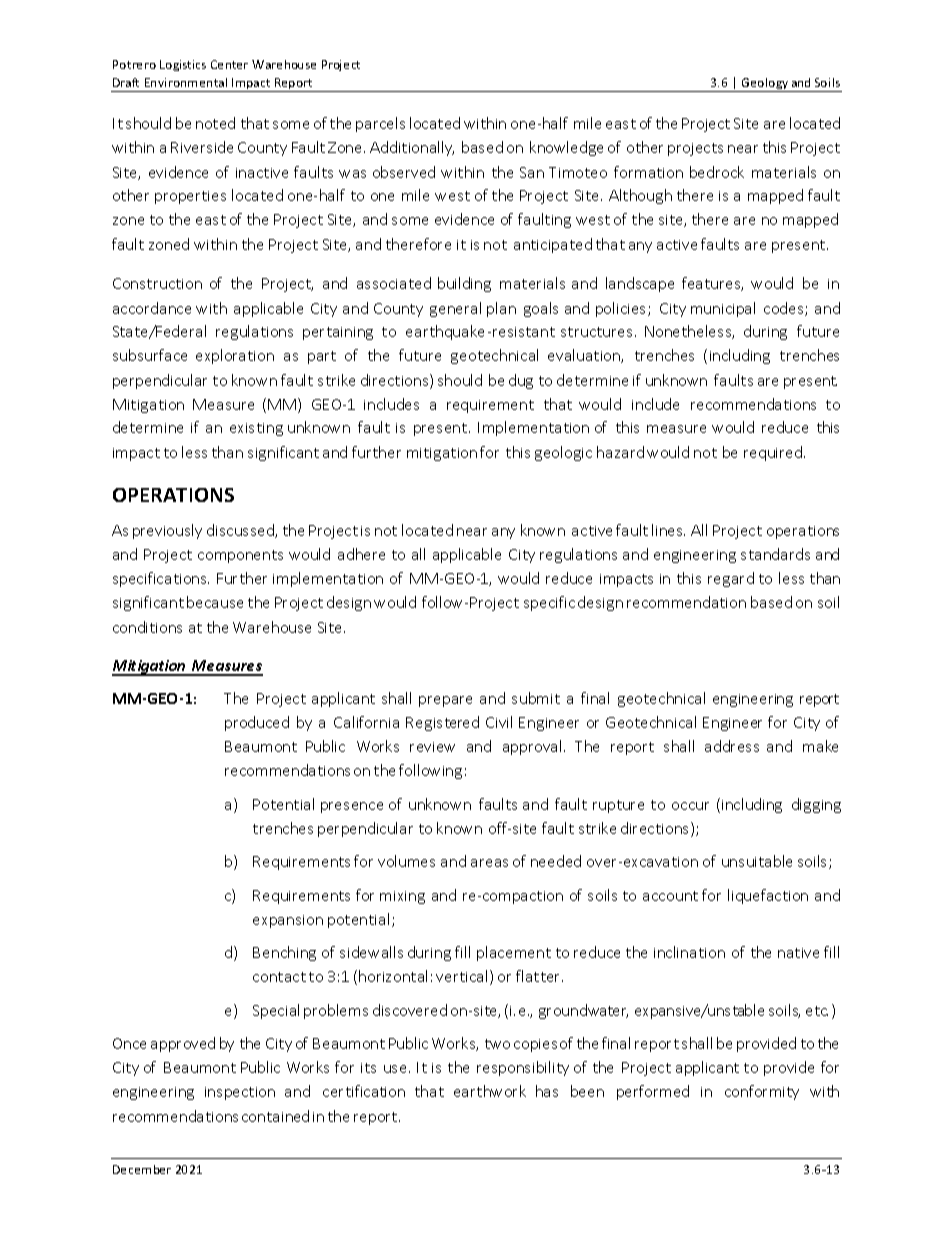 The image size is (952, 1233). What do you see at coordinates (521, 381) in the screenshot?
I see `dug` at bounding box center [521, 381].
